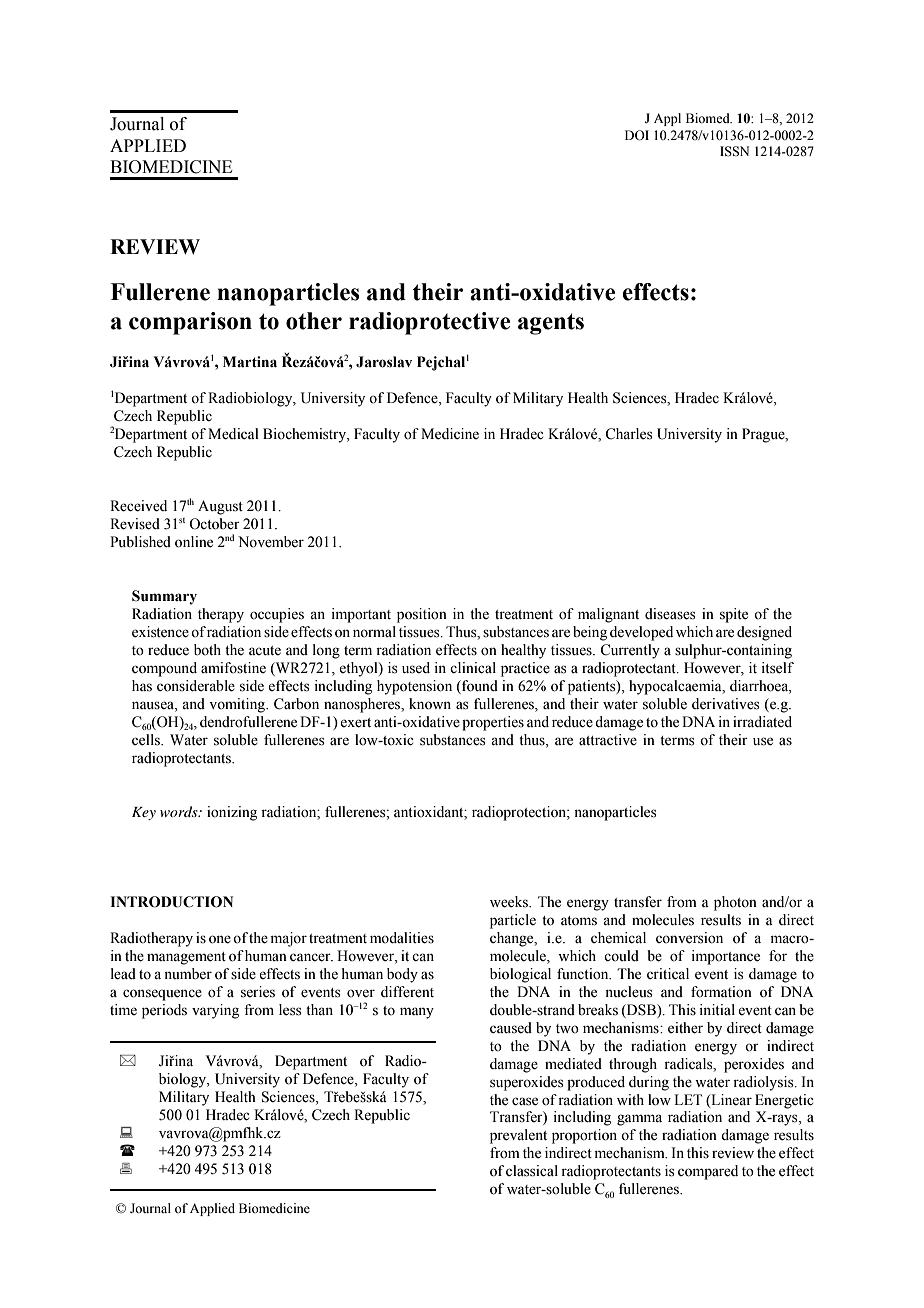  I want to click on Charles, so click(629, 434).
